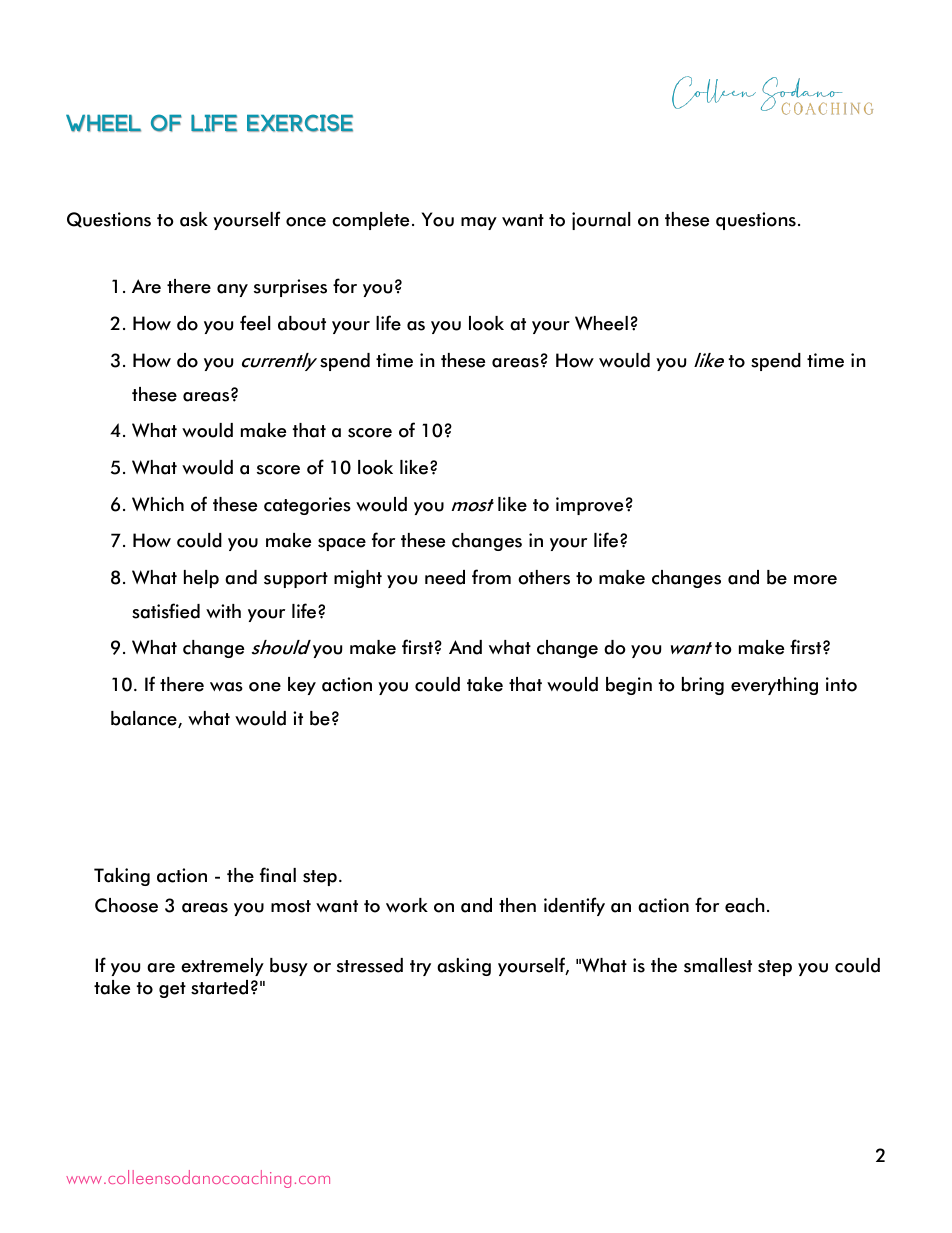 The image size is (952, 1233). Describe the element at coordinates (300, 123) in the screenshot. I see `Exercise` at that location.
